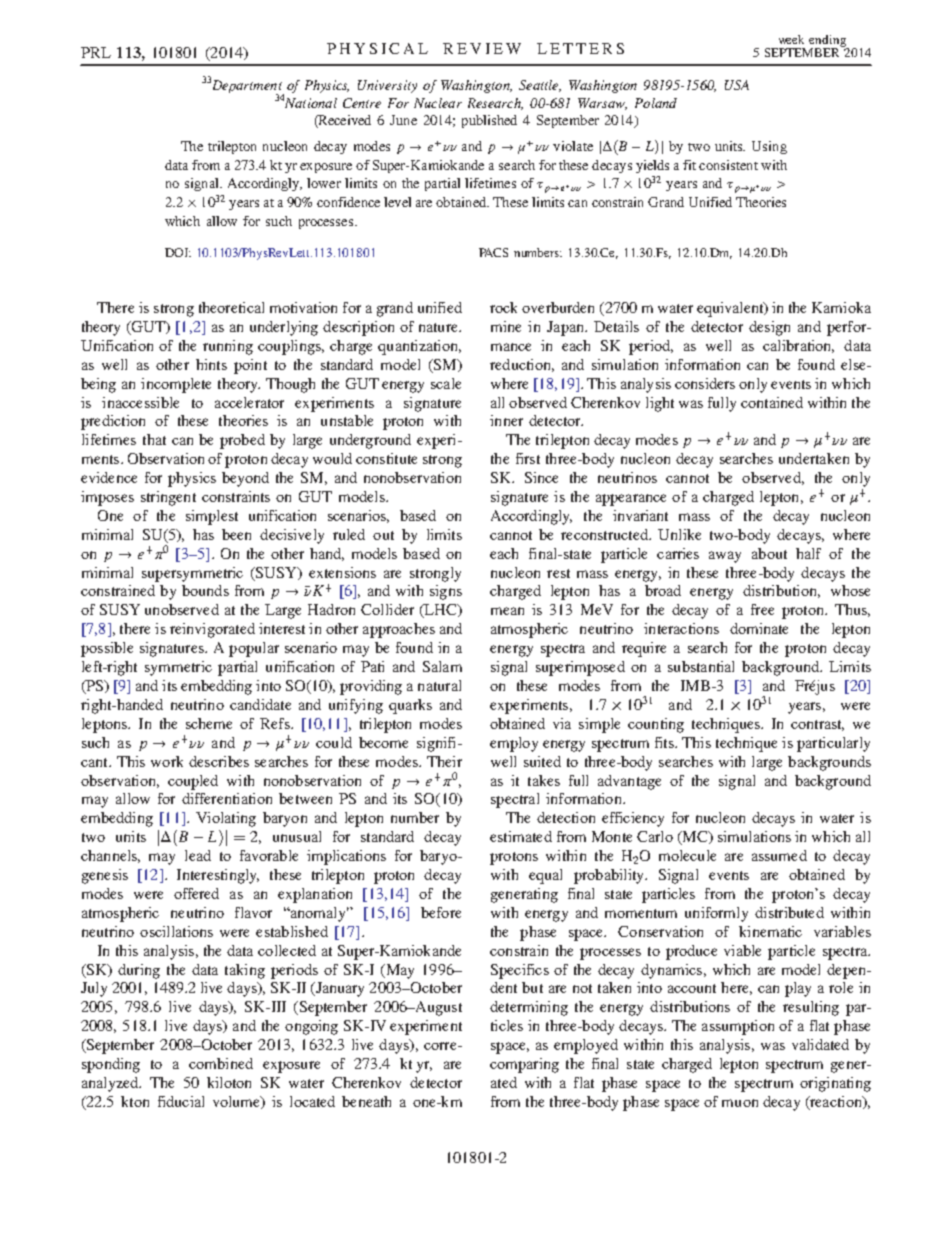  What do you see at coordinates (482, 48) in the screenshot?
I see `REVIEW` at bounding box center [482, 48].
